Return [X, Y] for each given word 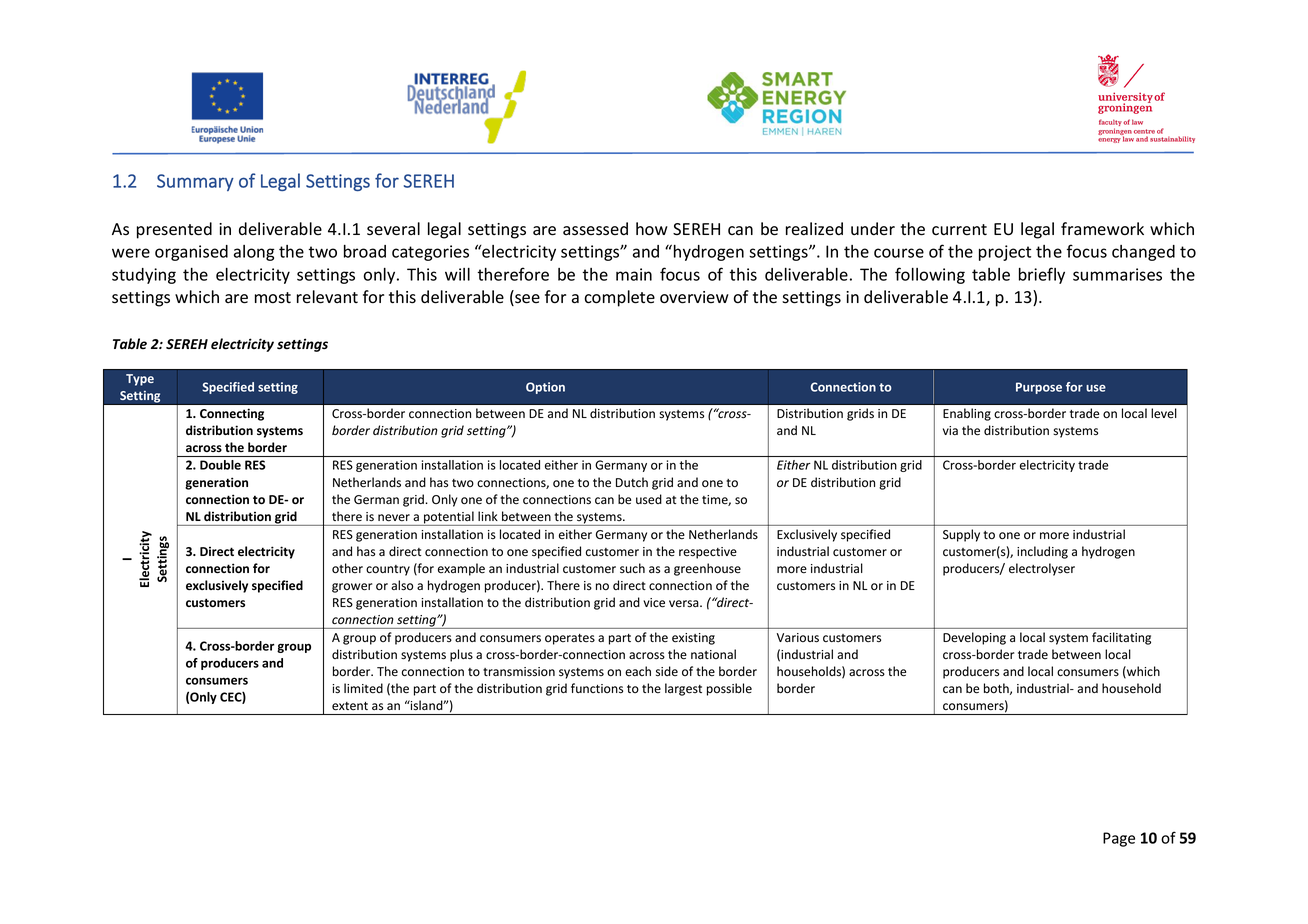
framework [1102, 229]
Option [545, 388]
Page [1119, 839]
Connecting [232, 415]
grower [352, 588]
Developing [974, 638]
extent [350, 706]
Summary [195, 182]
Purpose [1039, 388]
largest [683, 689]
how [652, 229]
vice [654, 603]
